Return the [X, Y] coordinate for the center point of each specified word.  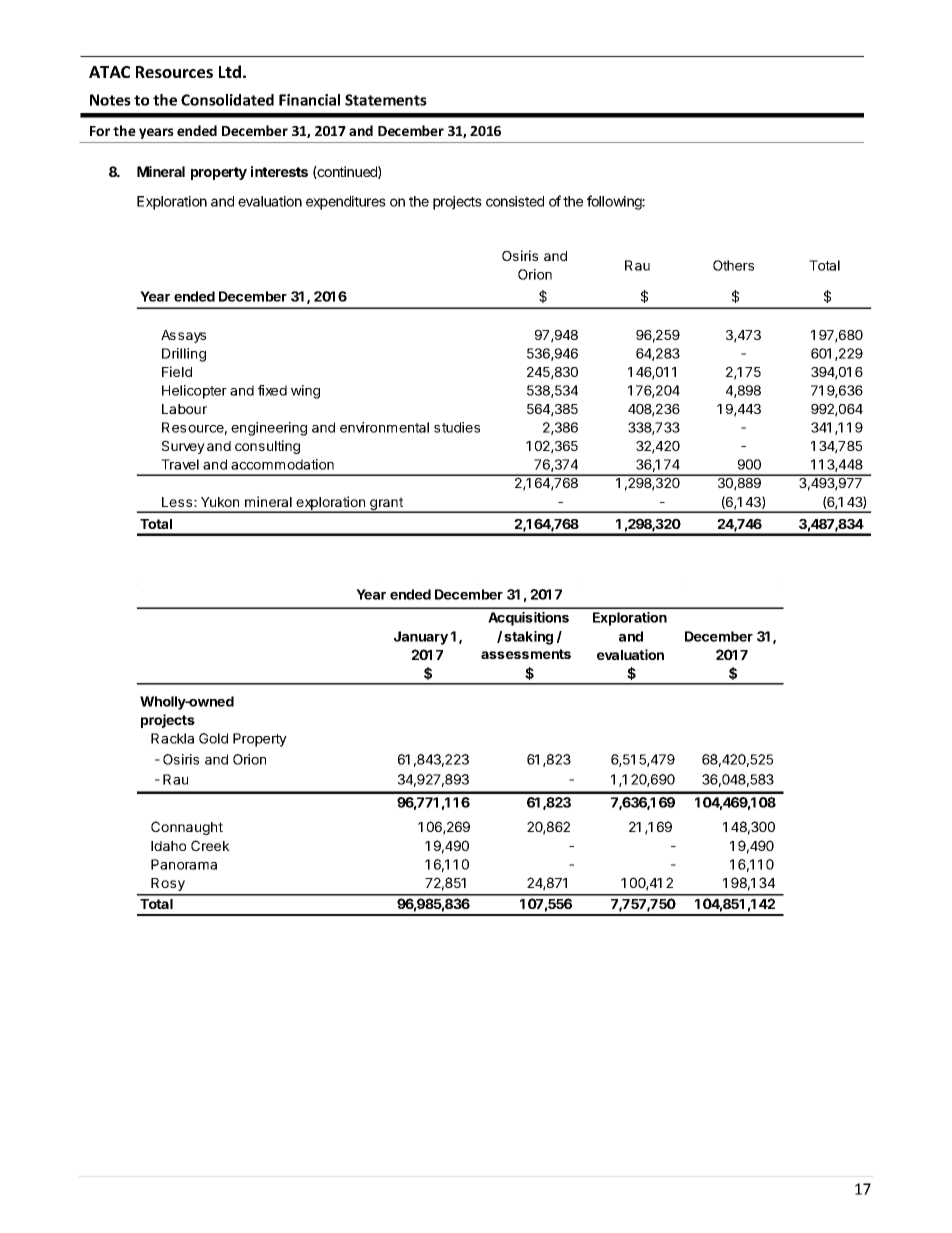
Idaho [168, 846]
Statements [386, 100]
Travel [180, 464]
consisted [515, 201]
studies [457, 427]
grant [386, 505]
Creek [210, 845]
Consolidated [227, 100]
